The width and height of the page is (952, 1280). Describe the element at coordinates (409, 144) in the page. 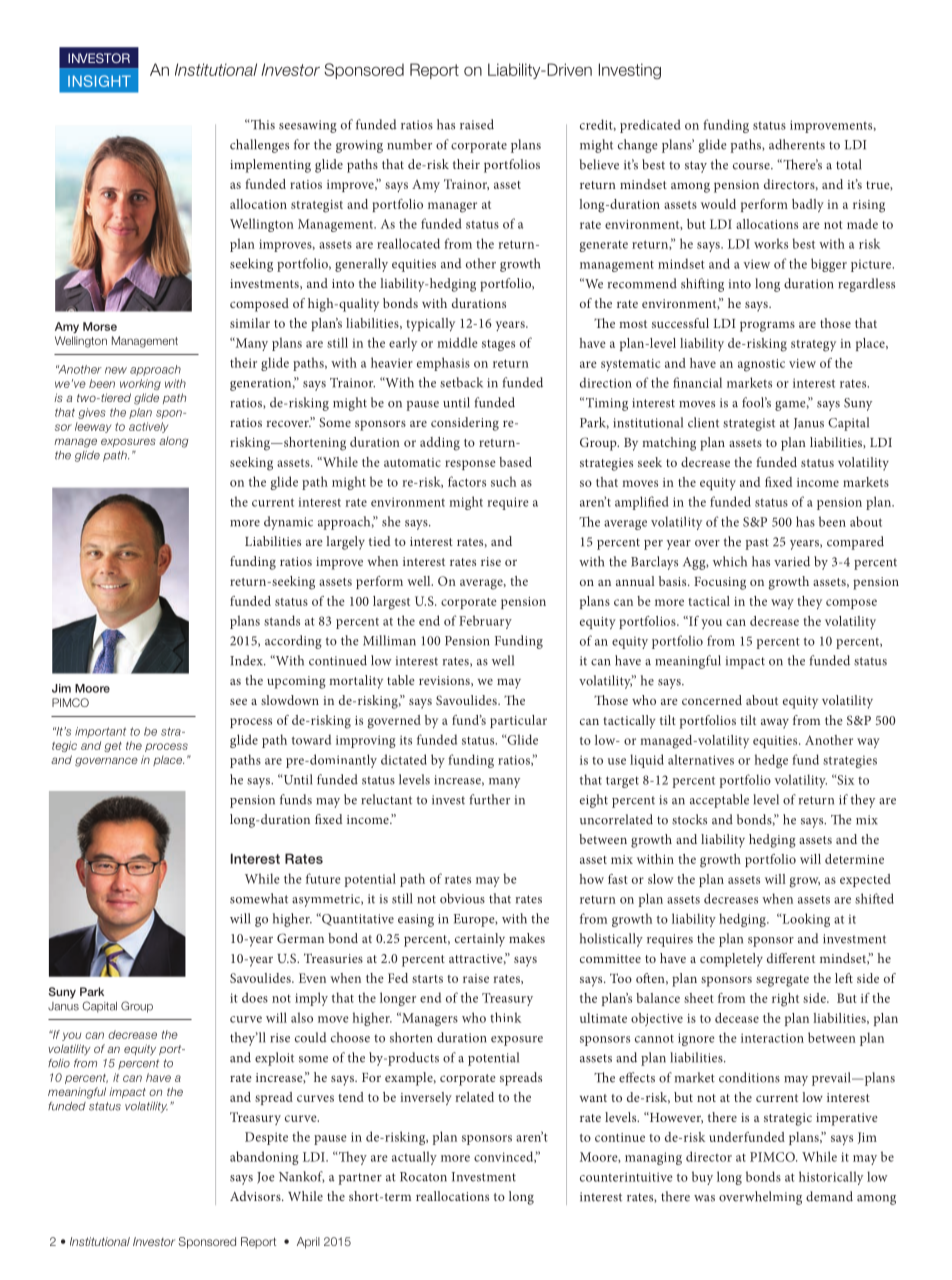

I see `number` at that location.
